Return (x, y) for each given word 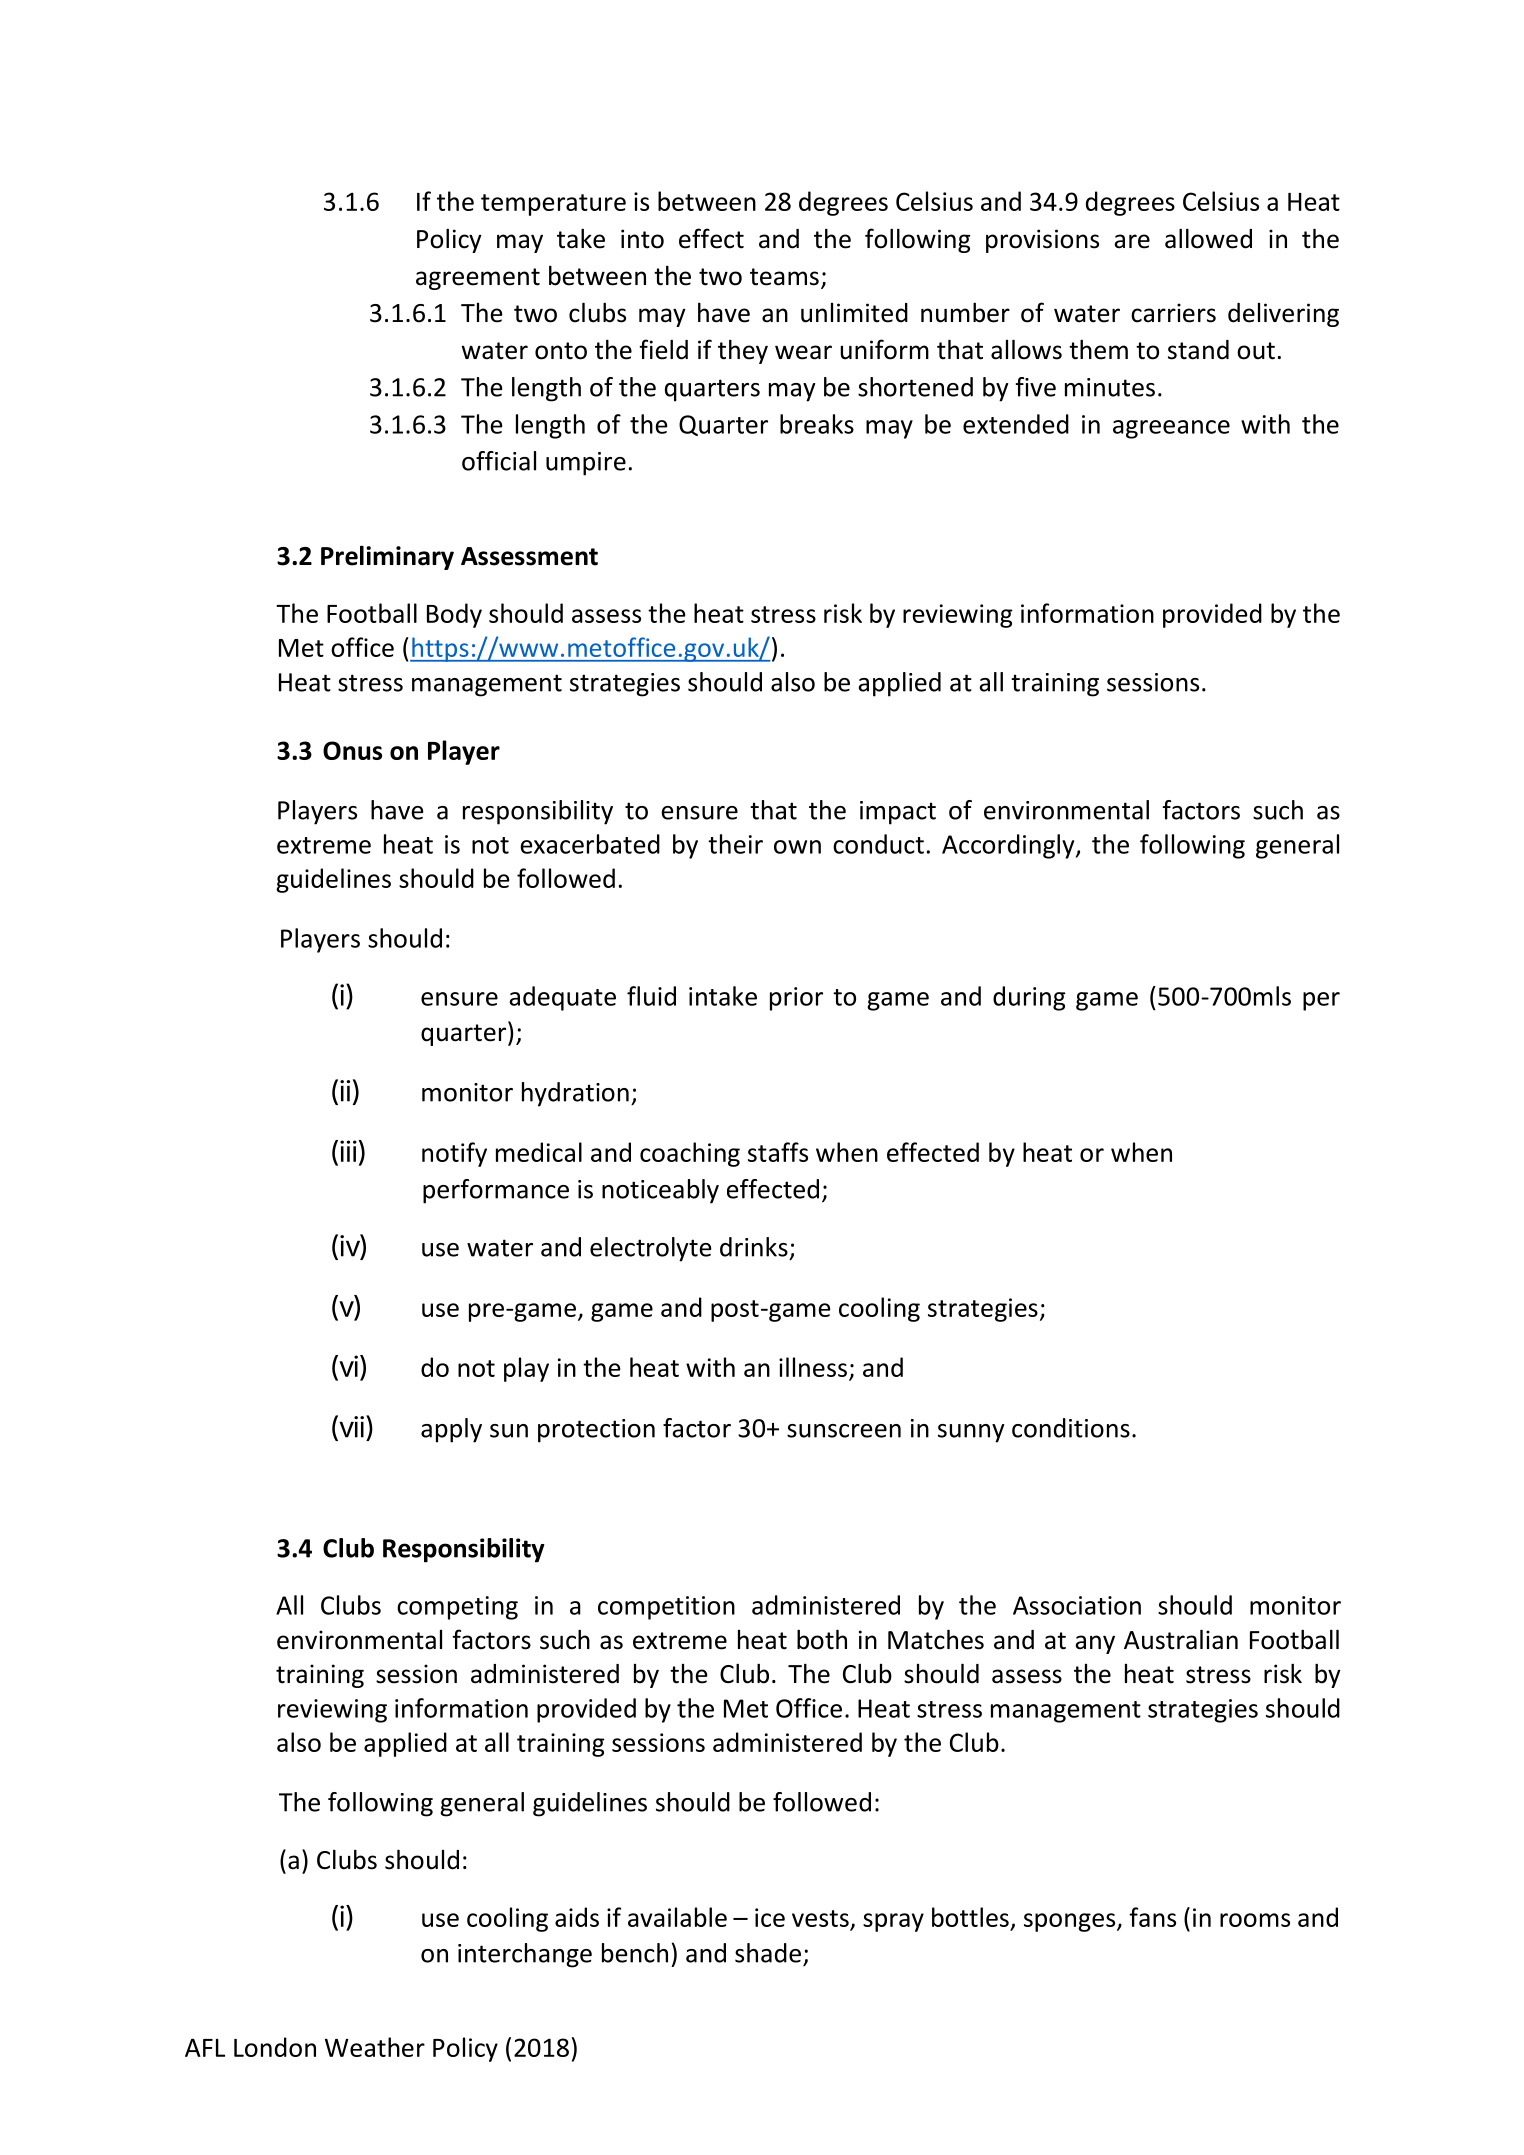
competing (457, 1608)
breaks (817, 424)
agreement (478, 279)
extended (1016, 424)
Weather (375, 2047)
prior (796, 999)
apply (451, 1430)
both (822, 1639)
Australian (1181, 1639)
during (1029, 998)
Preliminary (387, 557)
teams (784, 277)
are (1132, 241)
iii (348, 1151)
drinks (754, 1247)
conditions (1071, 1428)
